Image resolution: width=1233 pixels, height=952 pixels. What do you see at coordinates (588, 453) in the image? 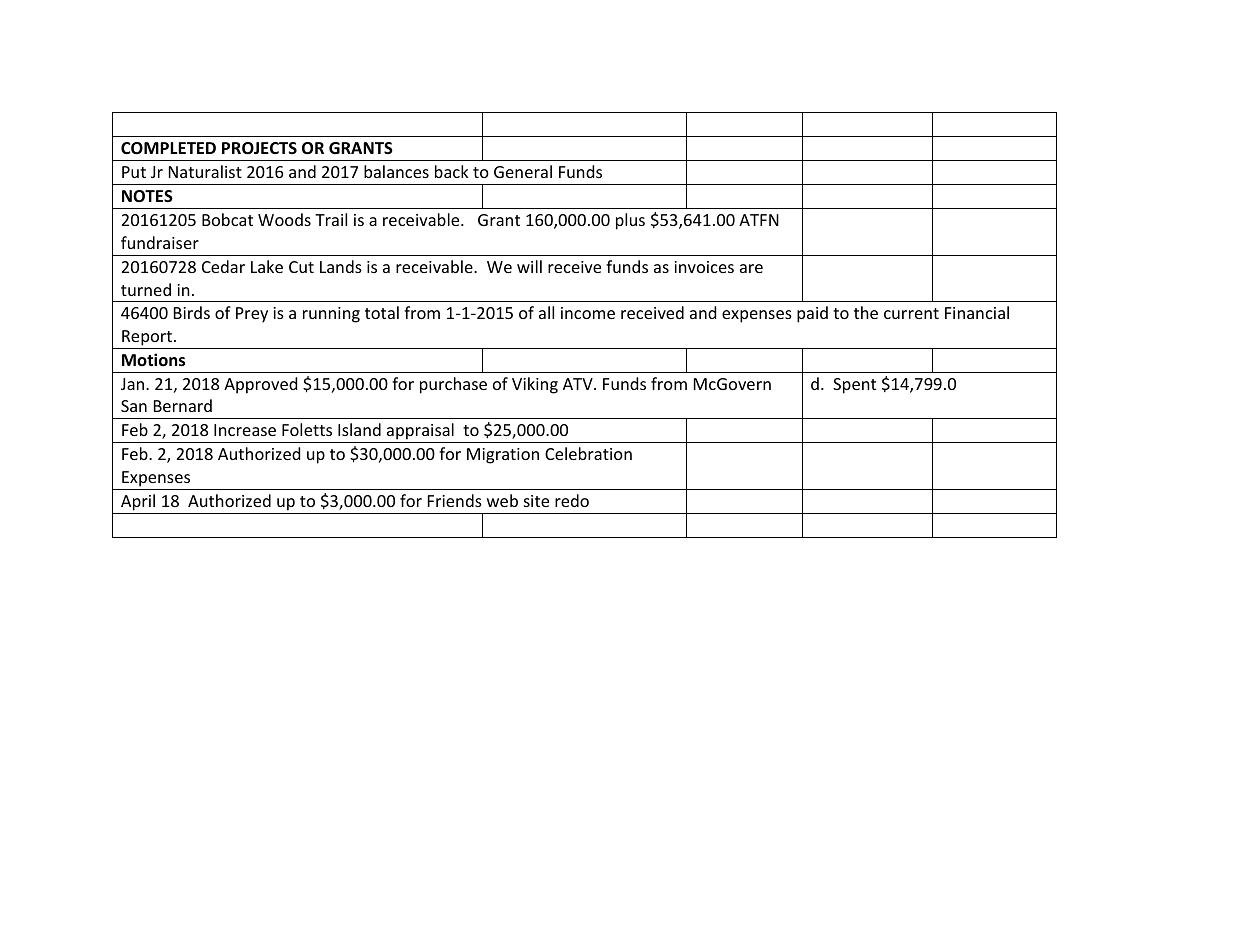
I see `Celebration` at bounding box center [588, 453].
